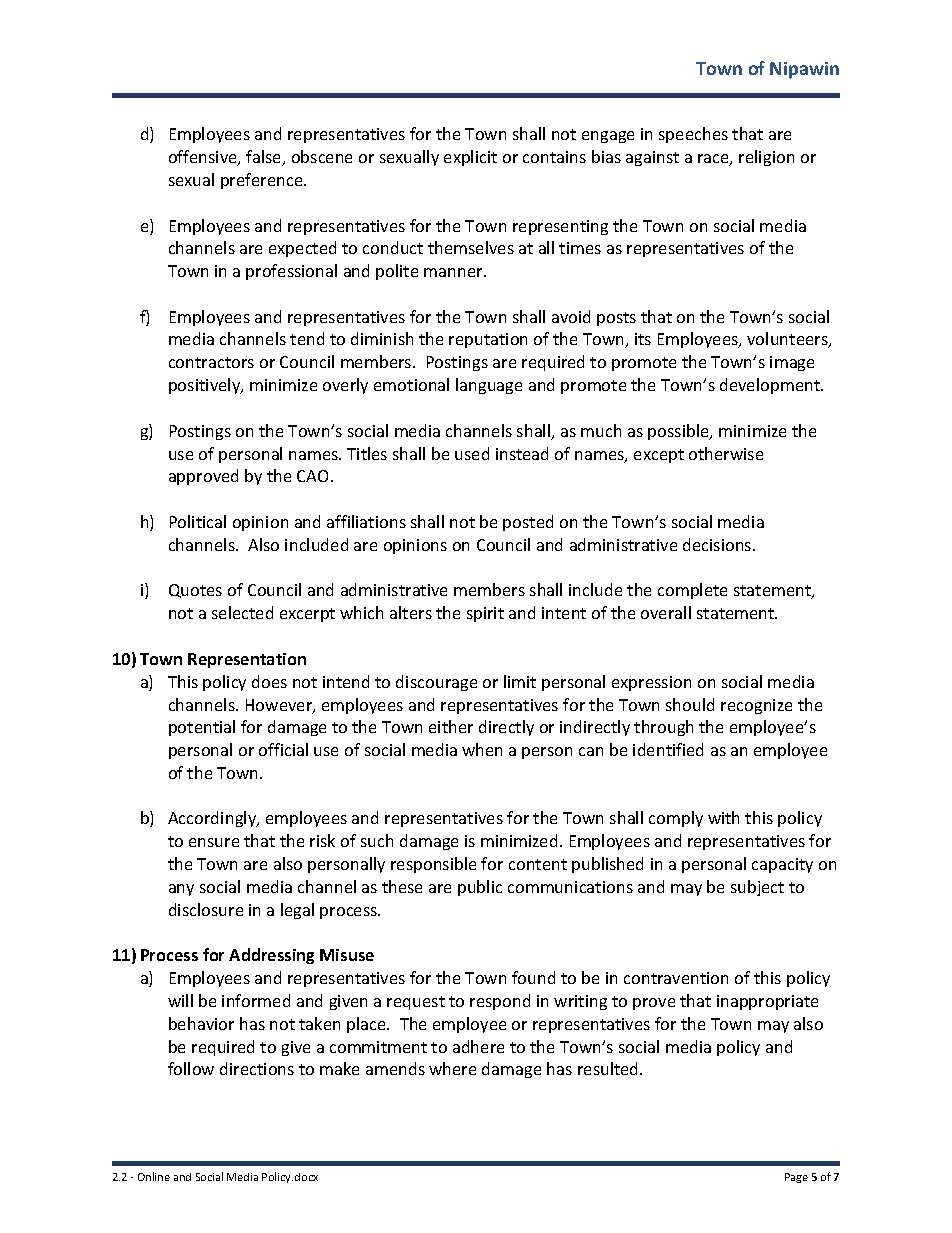 The height and width of the image is (1233, 952). I want to click on Representation, so click(247, 660).
